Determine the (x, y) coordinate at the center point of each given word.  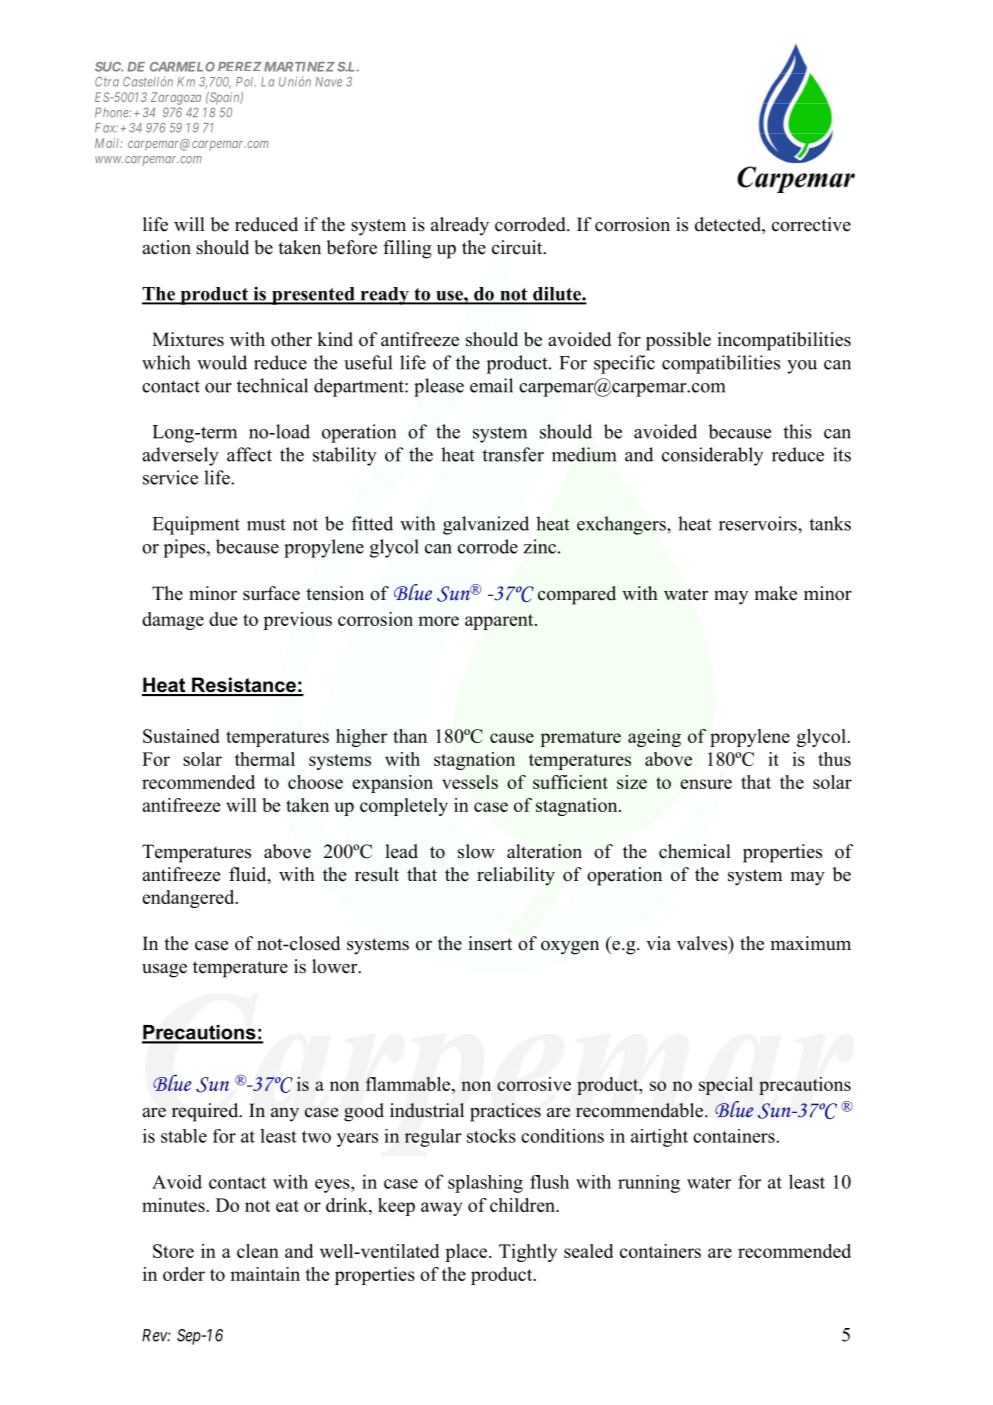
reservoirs (759, 523)
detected (729, 225)
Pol (246, 82)
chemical (695, 851)
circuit (518, 247)
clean (258, 1251)
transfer (513, 454)
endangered (189, 899)
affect (249, 454)
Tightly (528, 1253)
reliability (516, 876)
